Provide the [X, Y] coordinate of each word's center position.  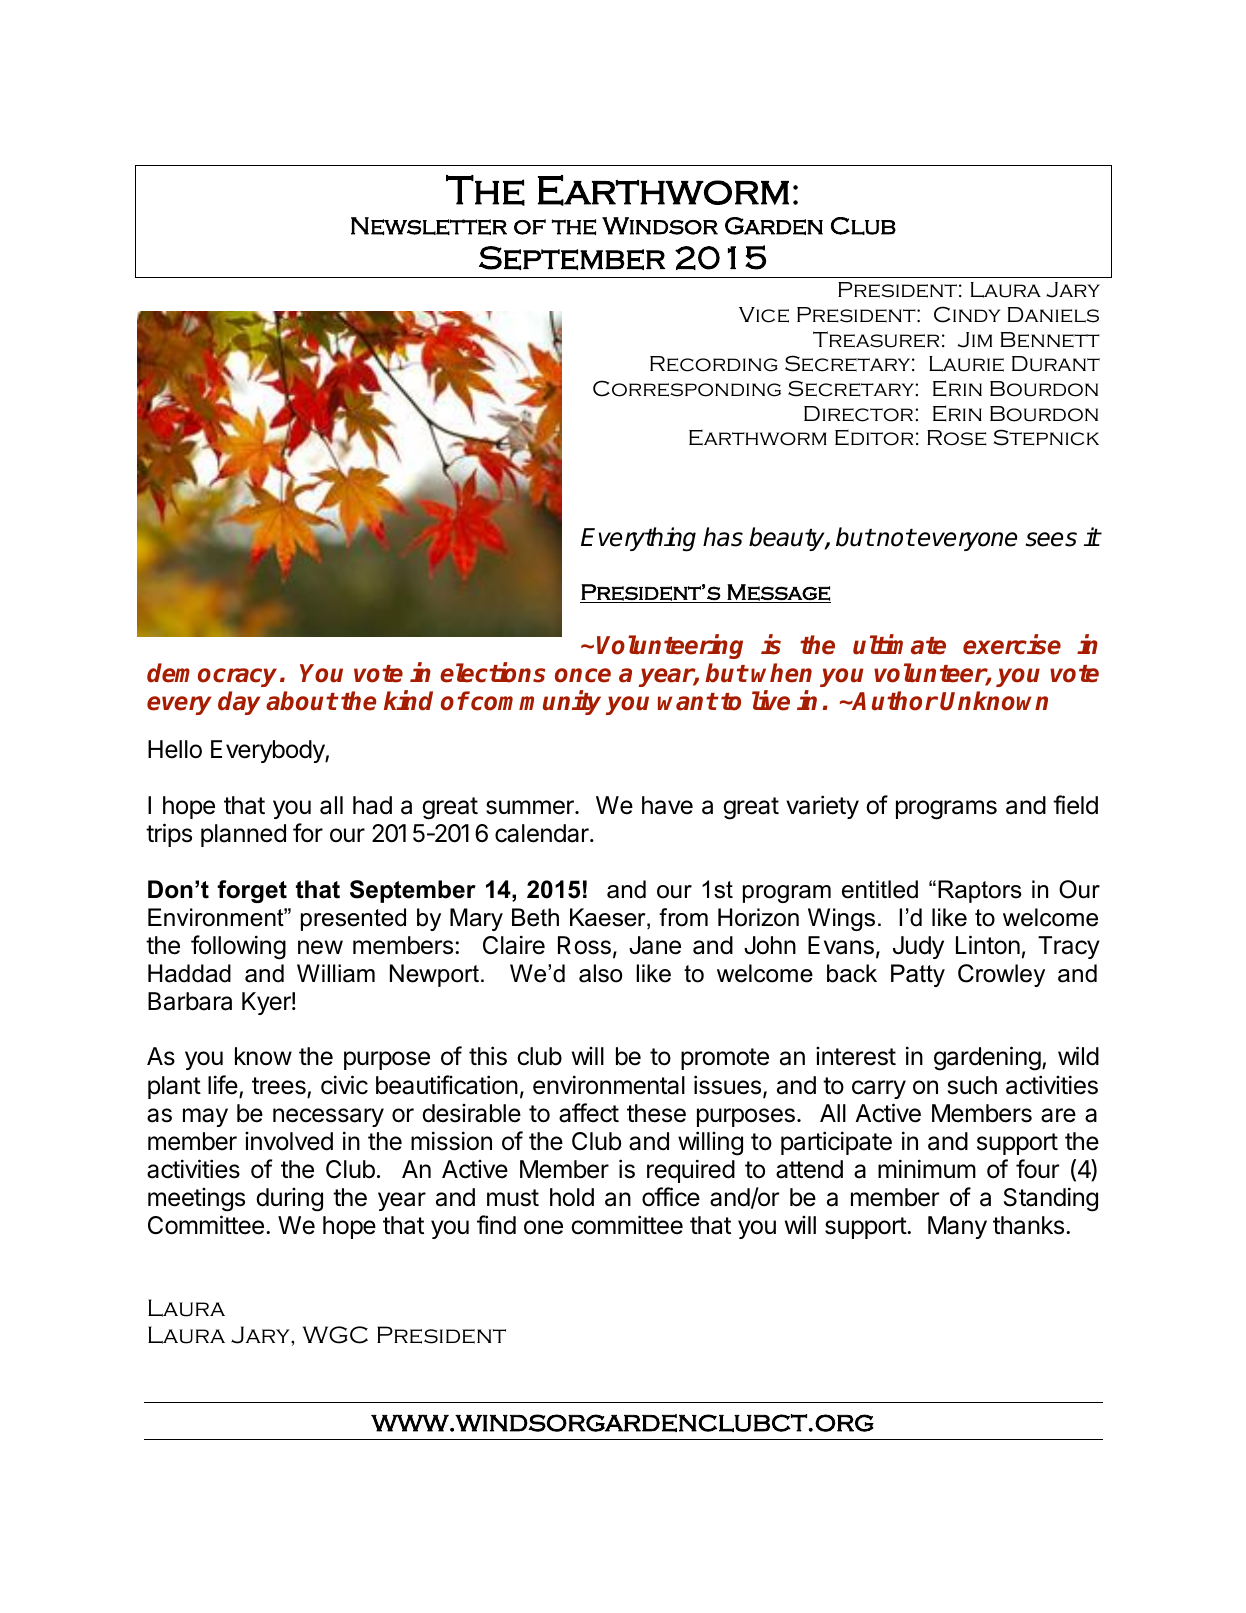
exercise [1012, 644]
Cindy [967, 314]
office [671, 1197]
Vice [764, 315]
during [289, 1200]
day [239, 703]
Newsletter [429, 226]
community [535, 703]
